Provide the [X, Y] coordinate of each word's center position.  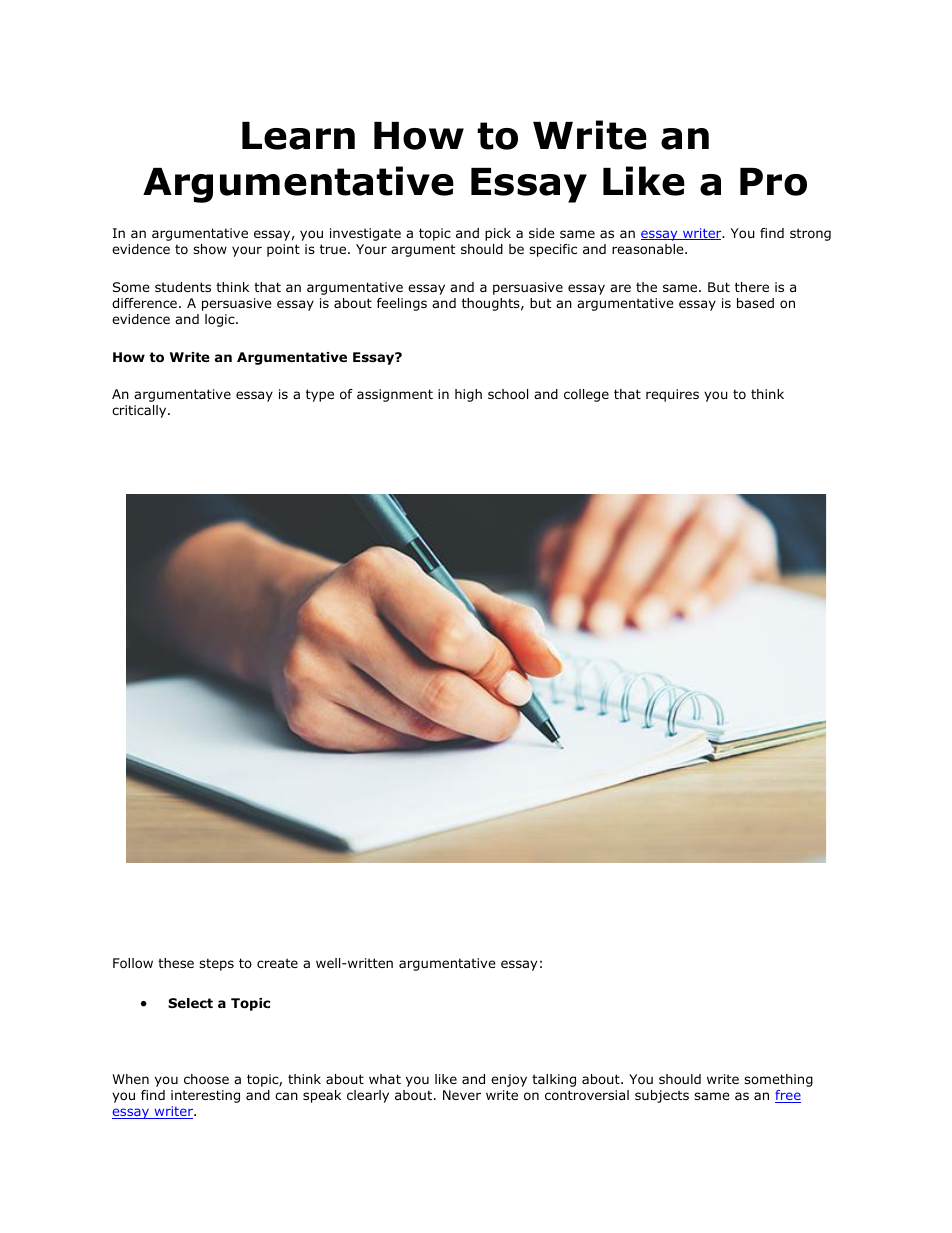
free [788, 1096]
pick [498, 234]
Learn [298, 136]
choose [206, 1079]
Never [462, 1095]
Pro [773, 182]
